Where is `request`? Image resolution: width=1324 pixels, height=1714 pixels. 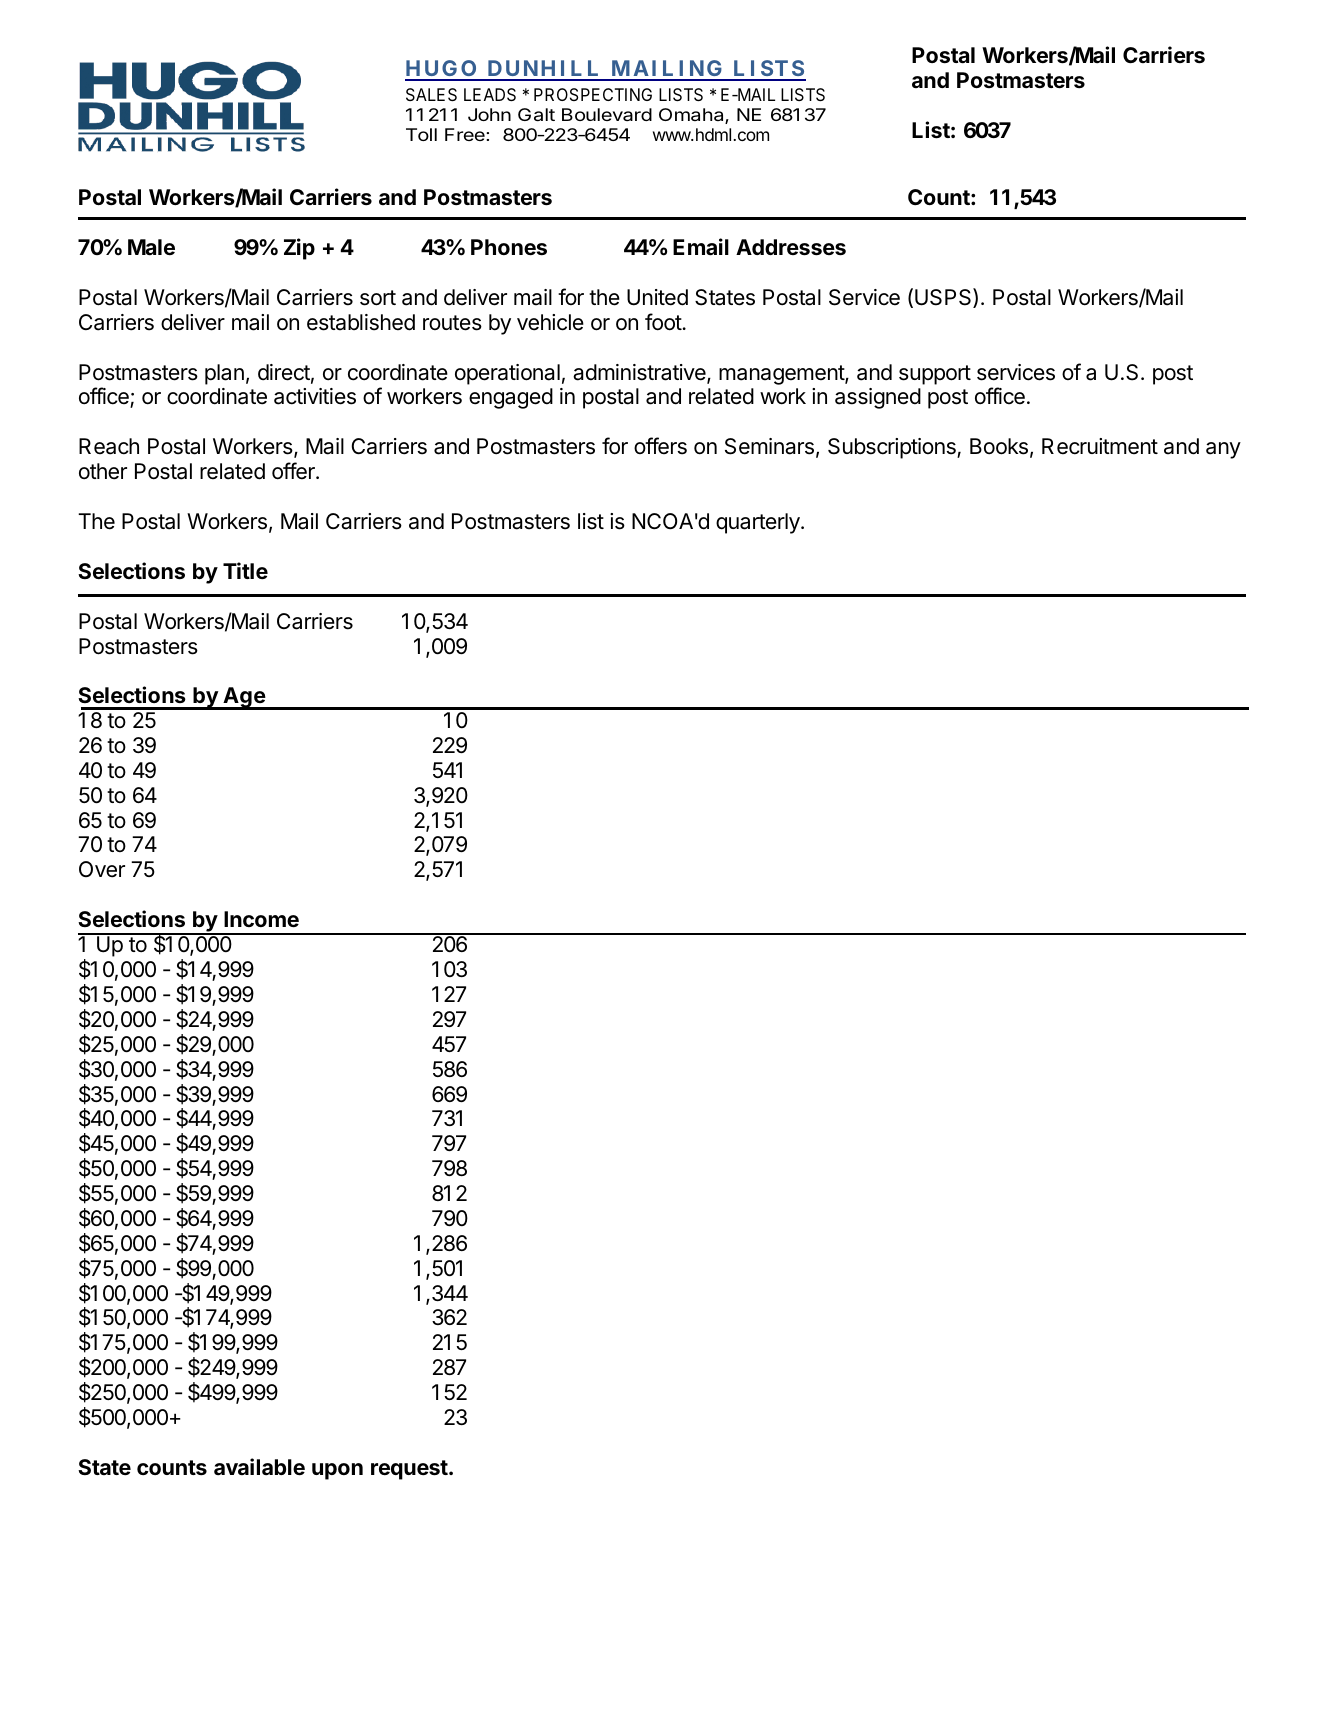
request is located at coordinates (410, 1470).
